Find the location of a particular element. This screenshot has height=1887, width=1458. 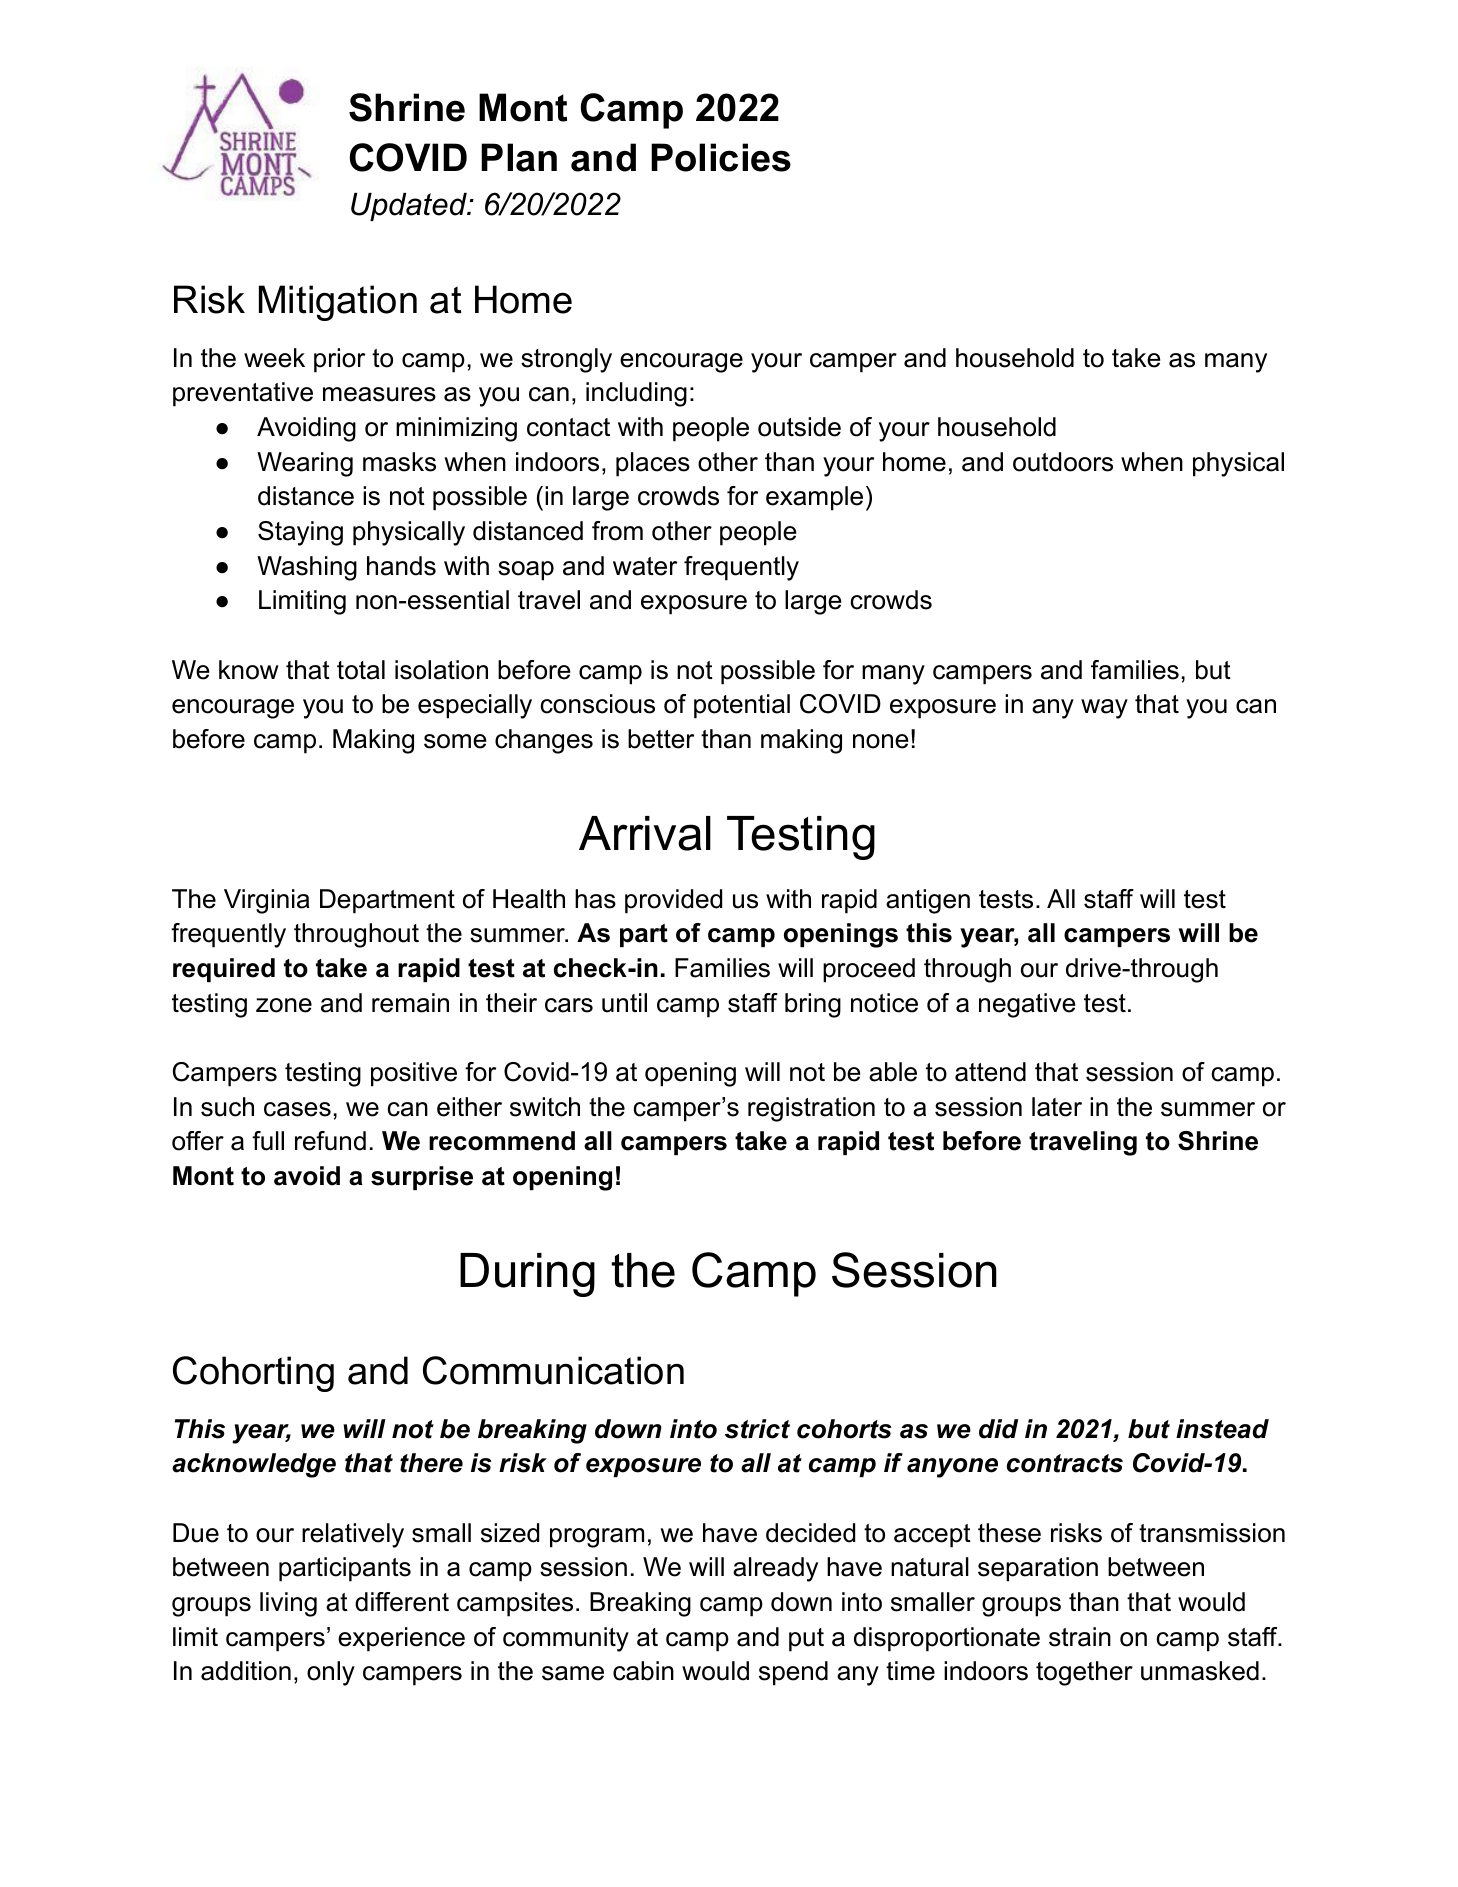

Virginia is located at coordinates (267, 901).
